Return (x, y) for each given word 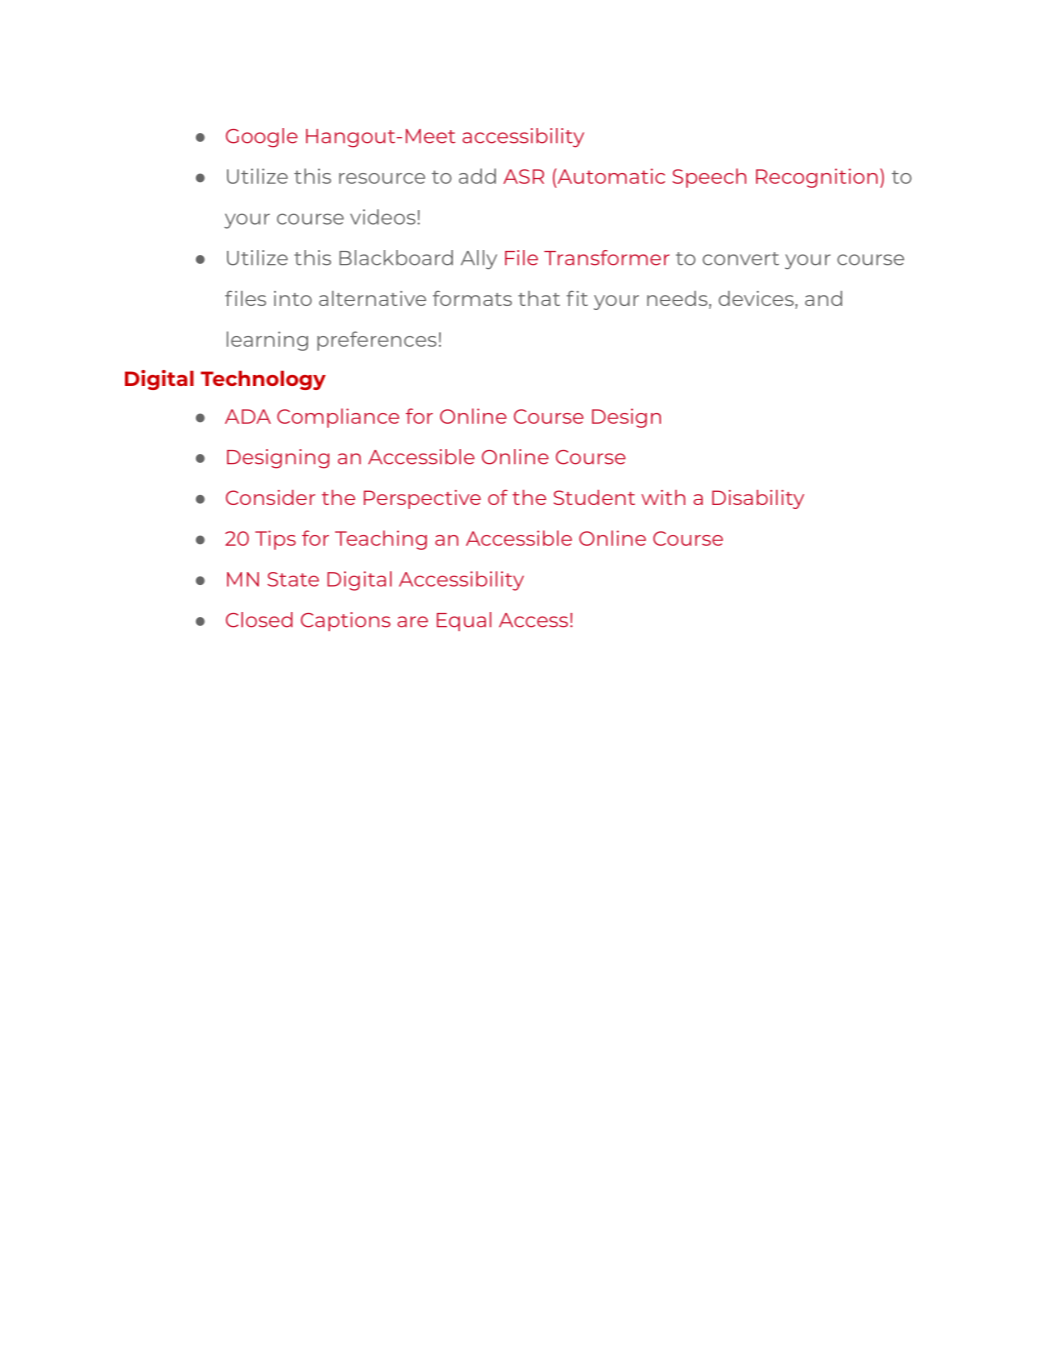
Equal (464, 621)
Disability (758, 499)
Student (594, 497)
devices (757, 300)
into (293, 298)
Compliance (338, 418)
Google (262, 138)
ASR (523, 176)
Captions (346, 621)
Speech (709, 178)
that (539, 298)
